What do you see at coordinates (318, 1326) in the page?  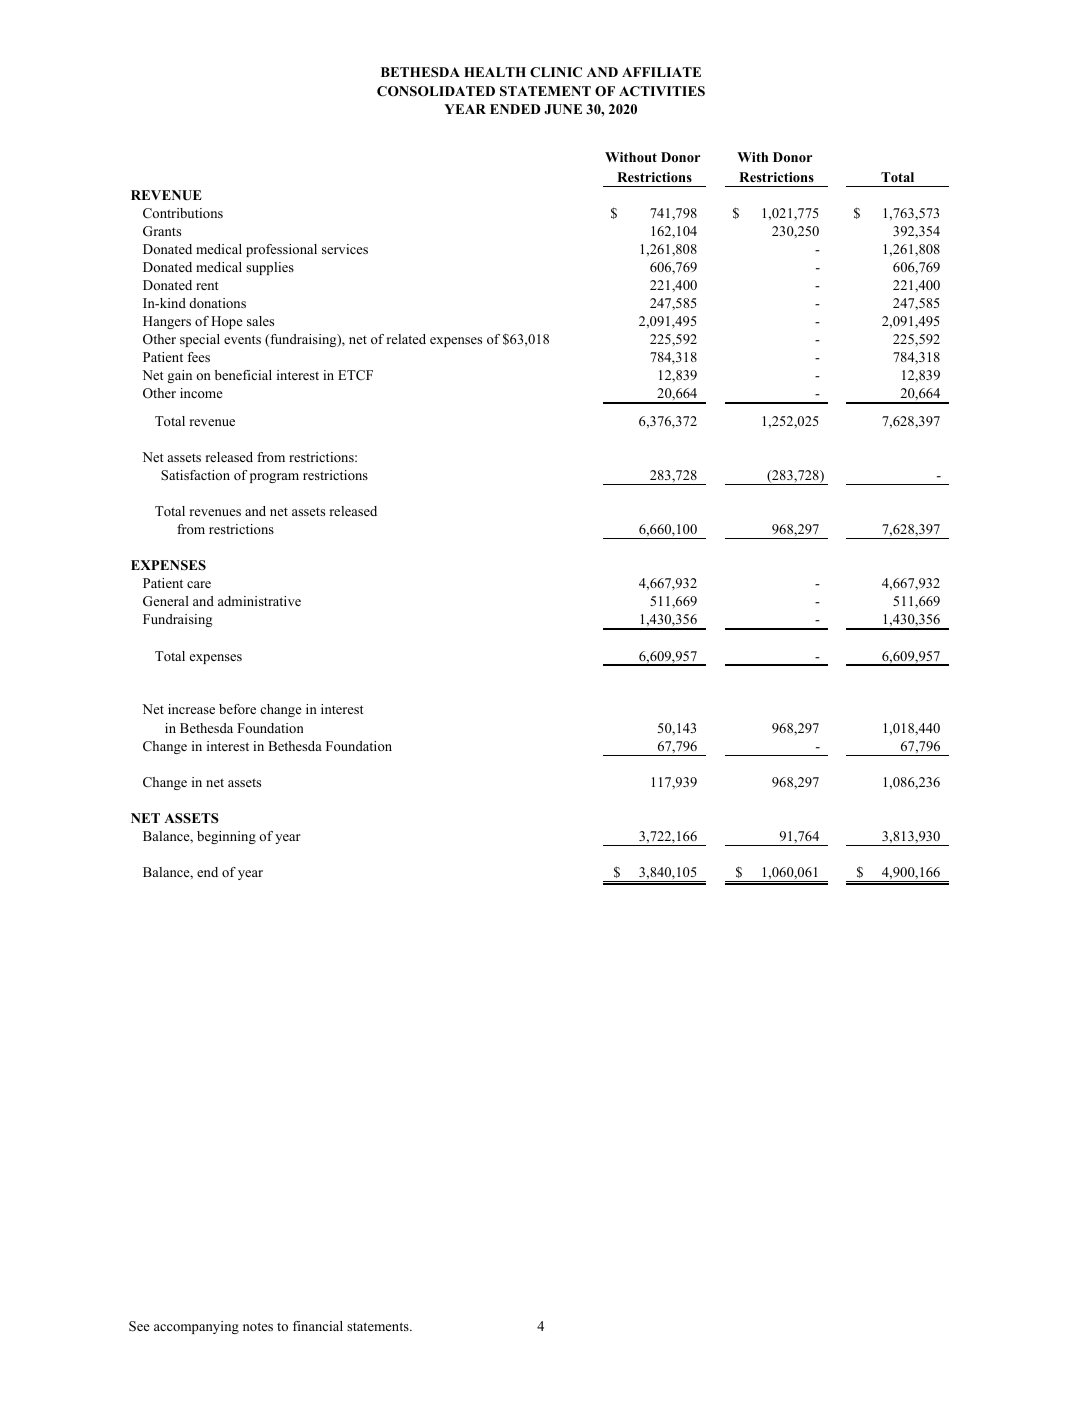 I see `financial` at bounding box center [318, 1326].
